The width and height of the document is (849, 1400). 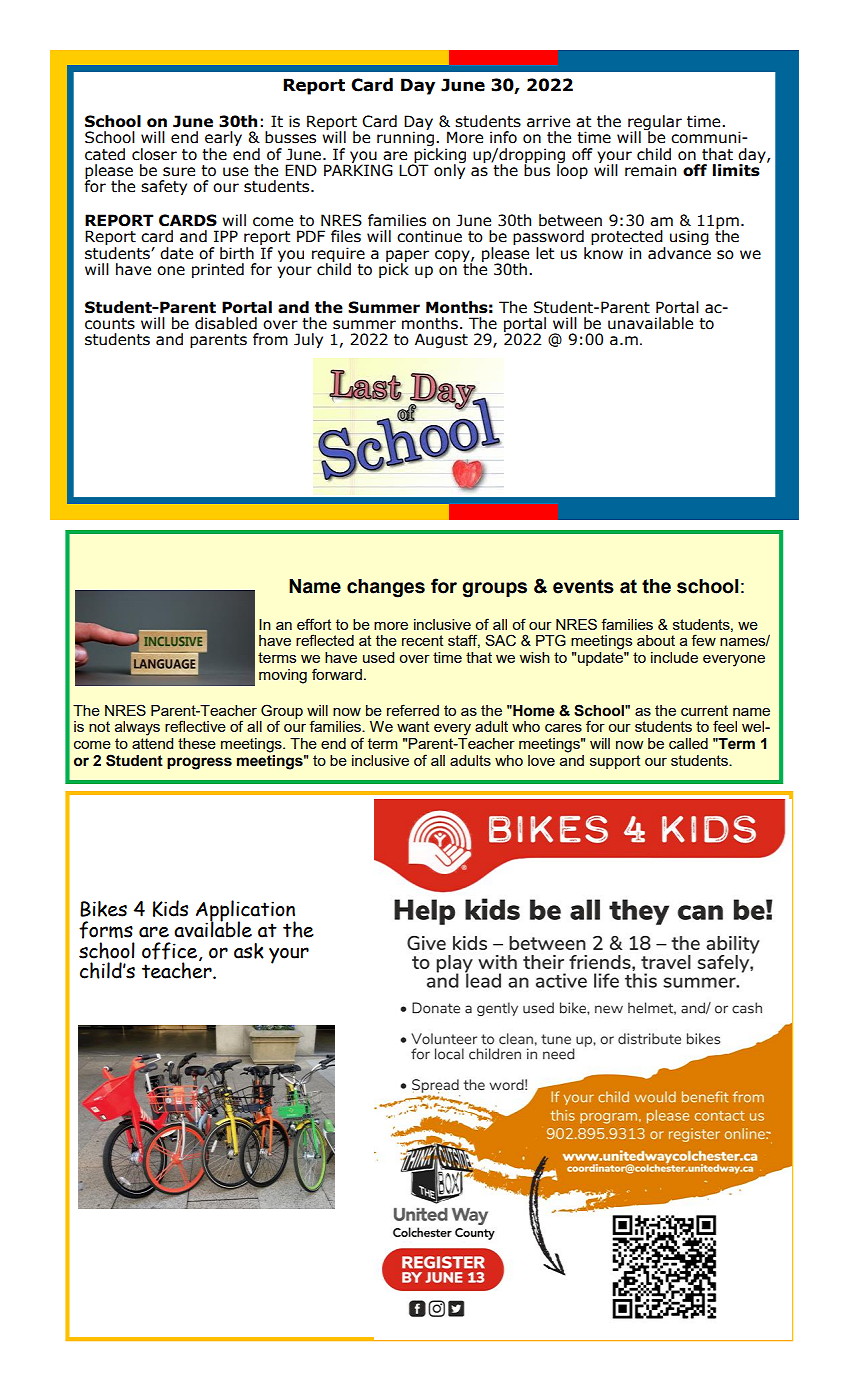 I want to click on regular, so click(x=655, y=124).
